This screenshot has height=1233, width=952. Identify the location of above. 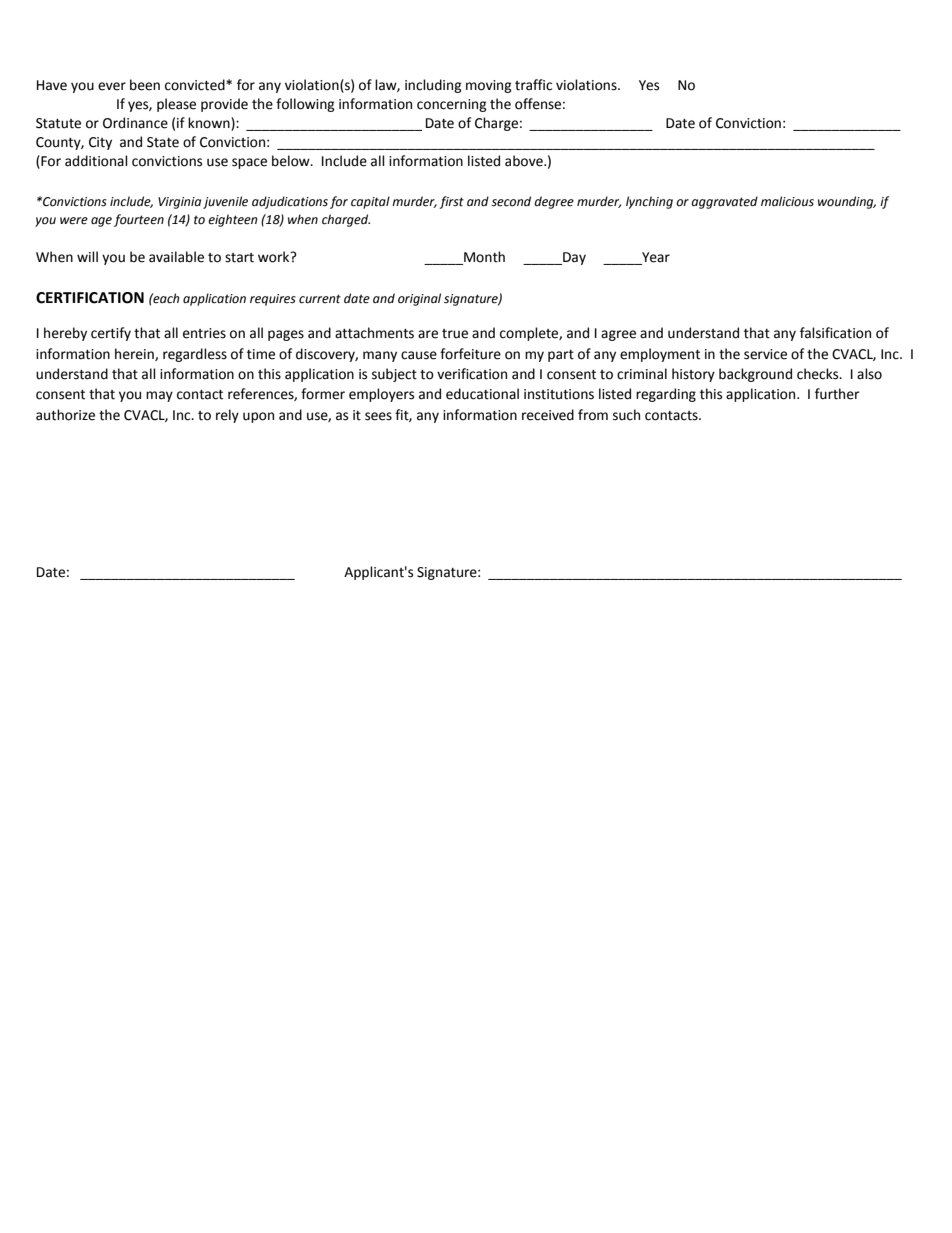
(525, 161).
